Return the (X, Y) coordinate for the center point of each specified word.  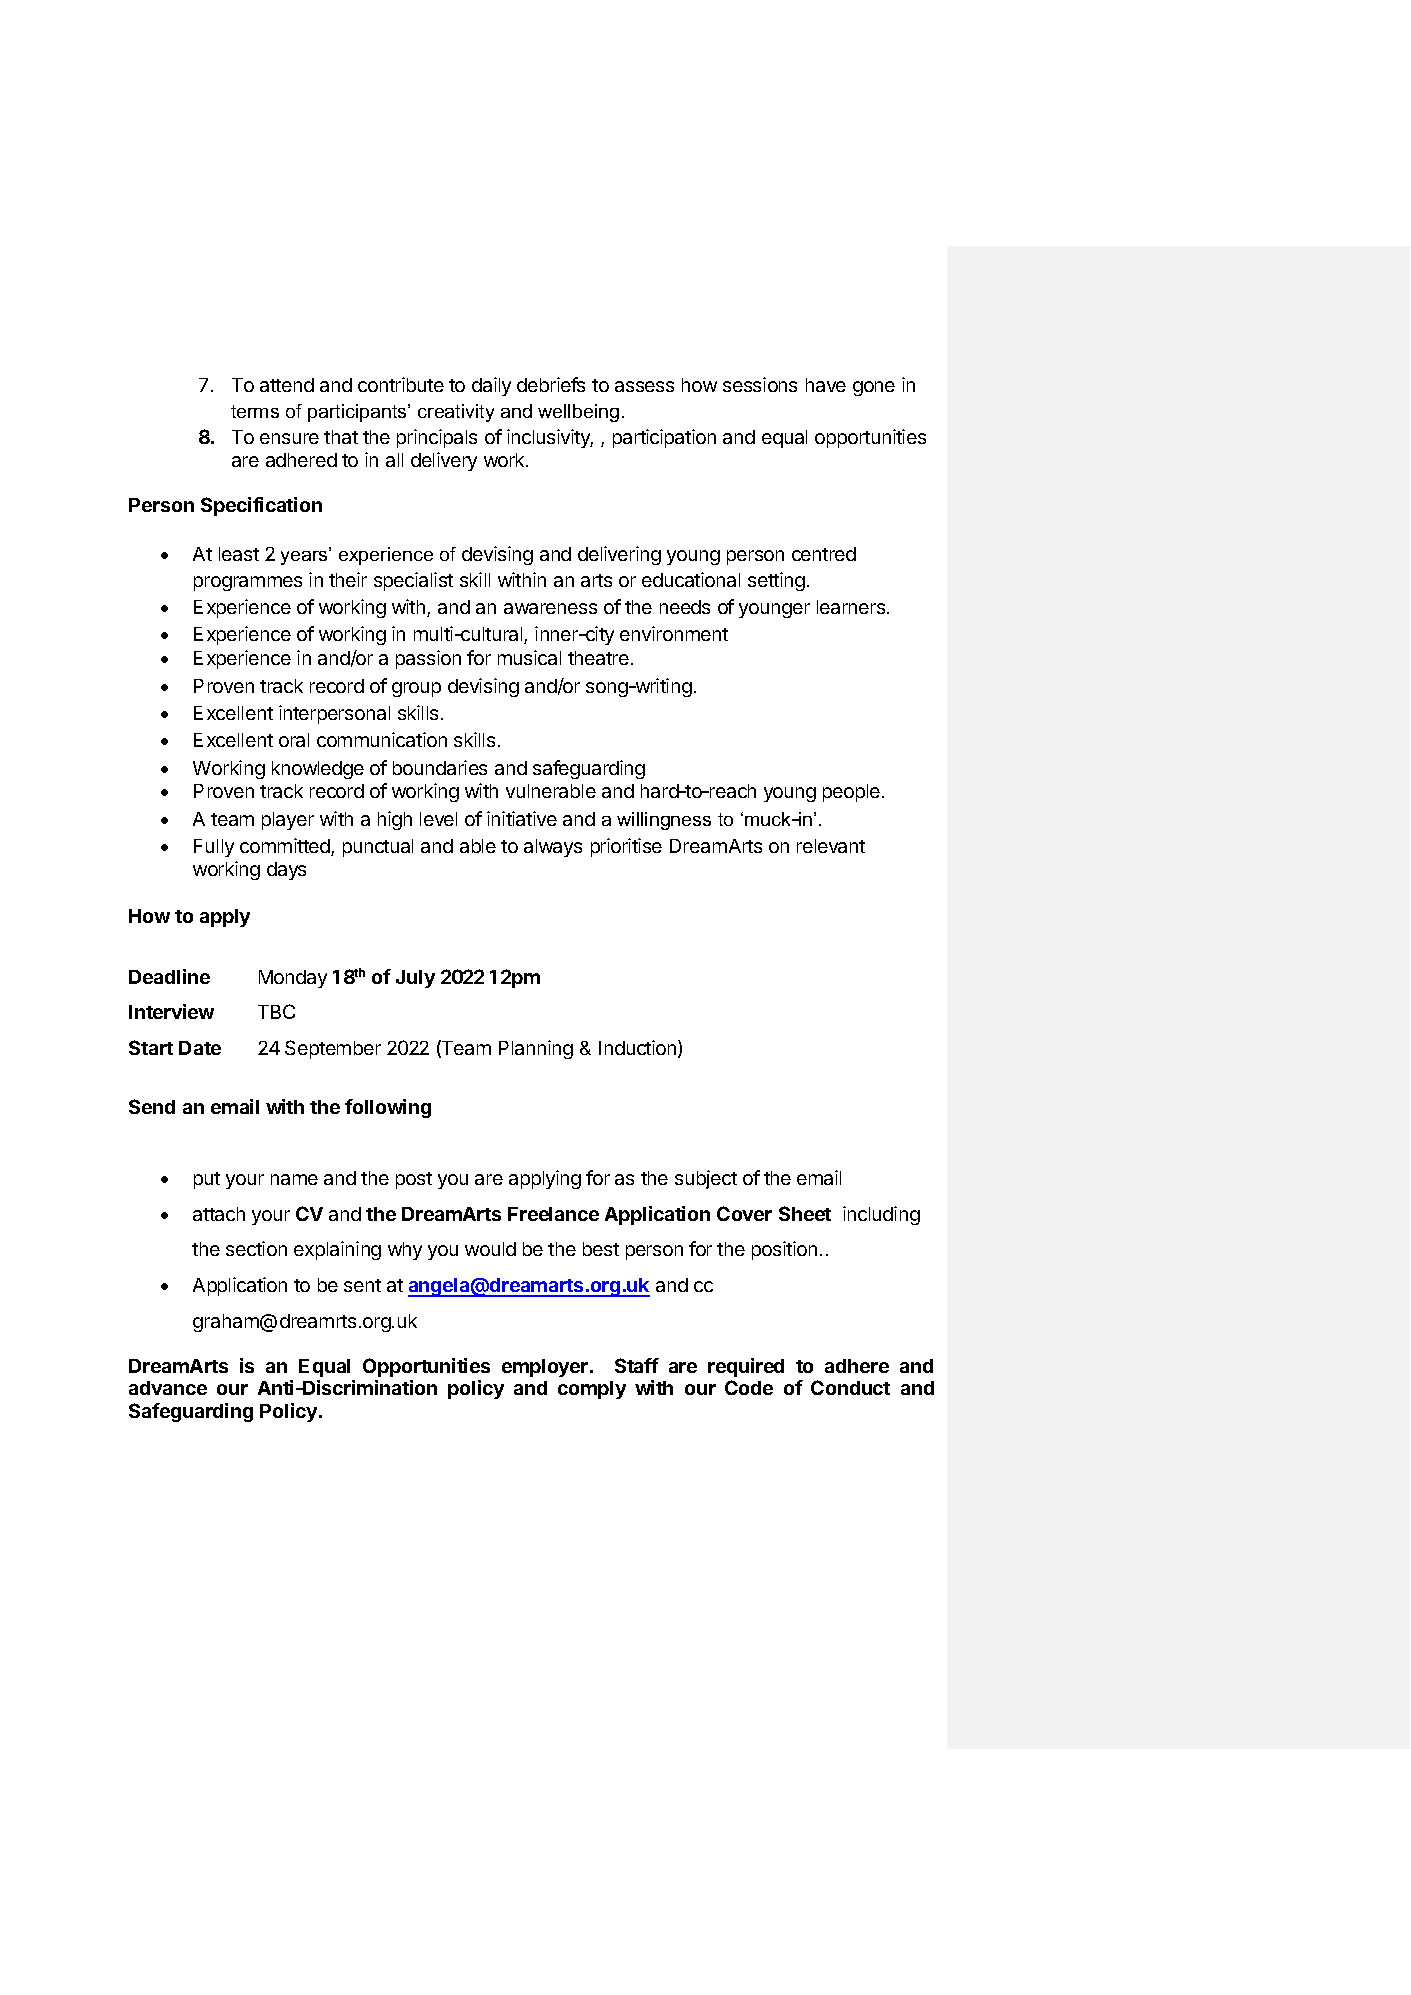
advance (168, 1388)
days (286, 871)
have (826, 385)
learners (852, 607)
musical (529, 657)
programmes (248, 583)
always (553, 848)
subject (706, 1179)
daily (491, 386)
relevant (831, 846)
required (746, 1367)
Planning (536, 1049)
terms (255, 411)
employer (546, 1368)
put (207, 1180)
